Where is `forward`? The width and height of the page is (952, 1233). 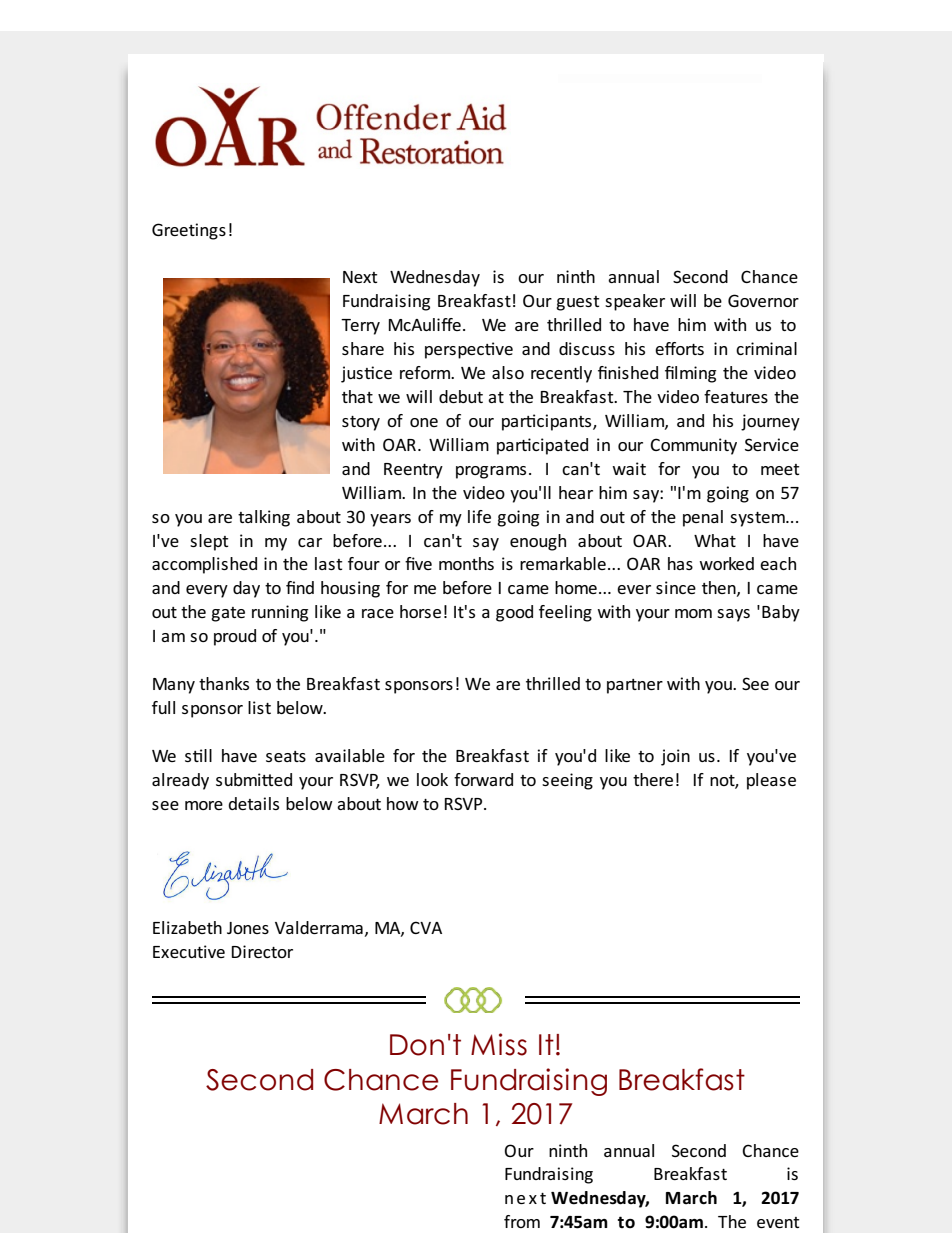
forward is located at coordinates (483, 779).
